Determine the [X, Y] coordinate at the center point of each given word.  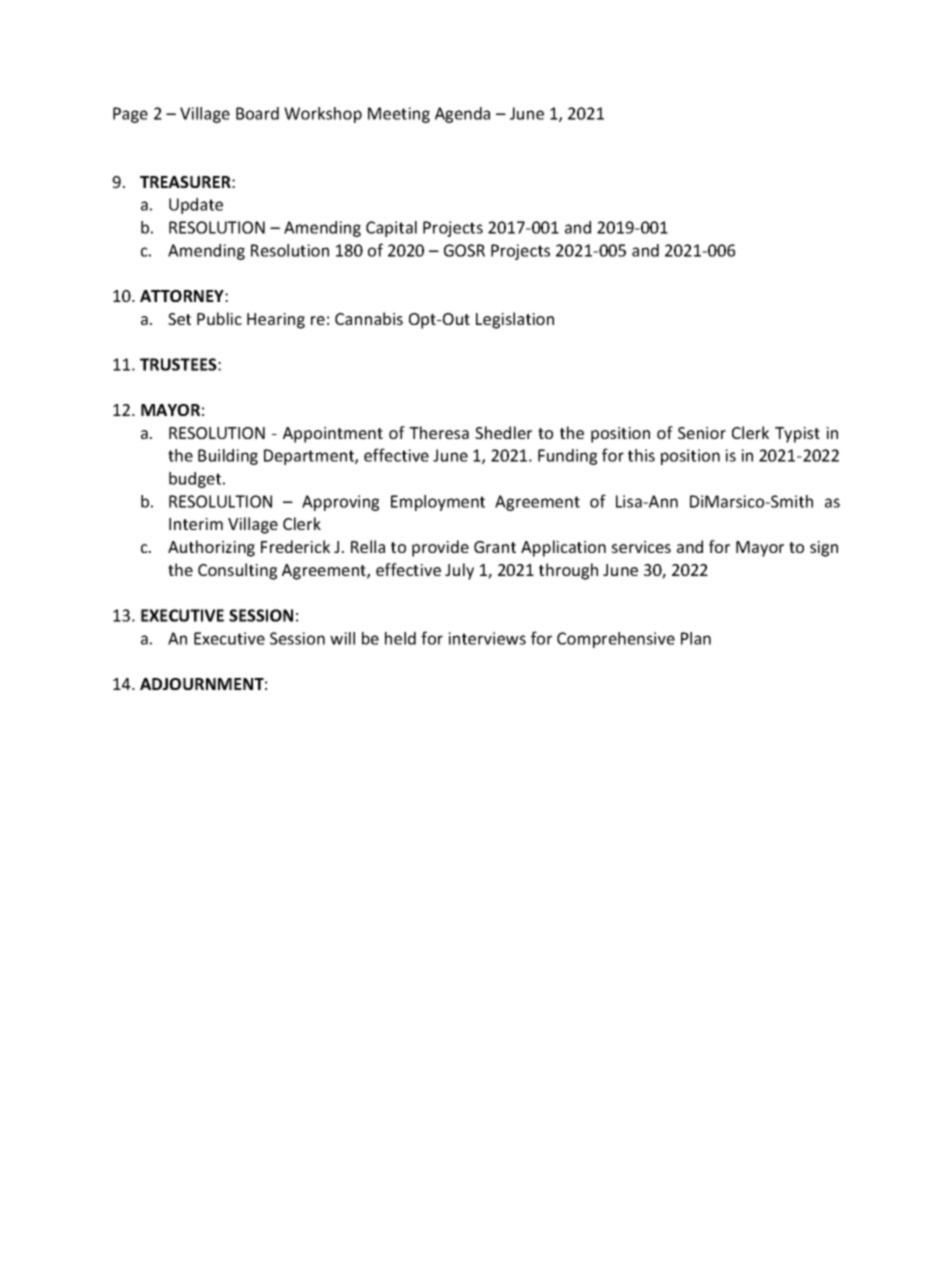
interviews [487, 638]
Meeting [399, 115]
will [342, 638]
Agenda [462, 115]
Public [219, 318]
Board [257, 113]
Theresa [439, 432]
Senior [702, 433]
